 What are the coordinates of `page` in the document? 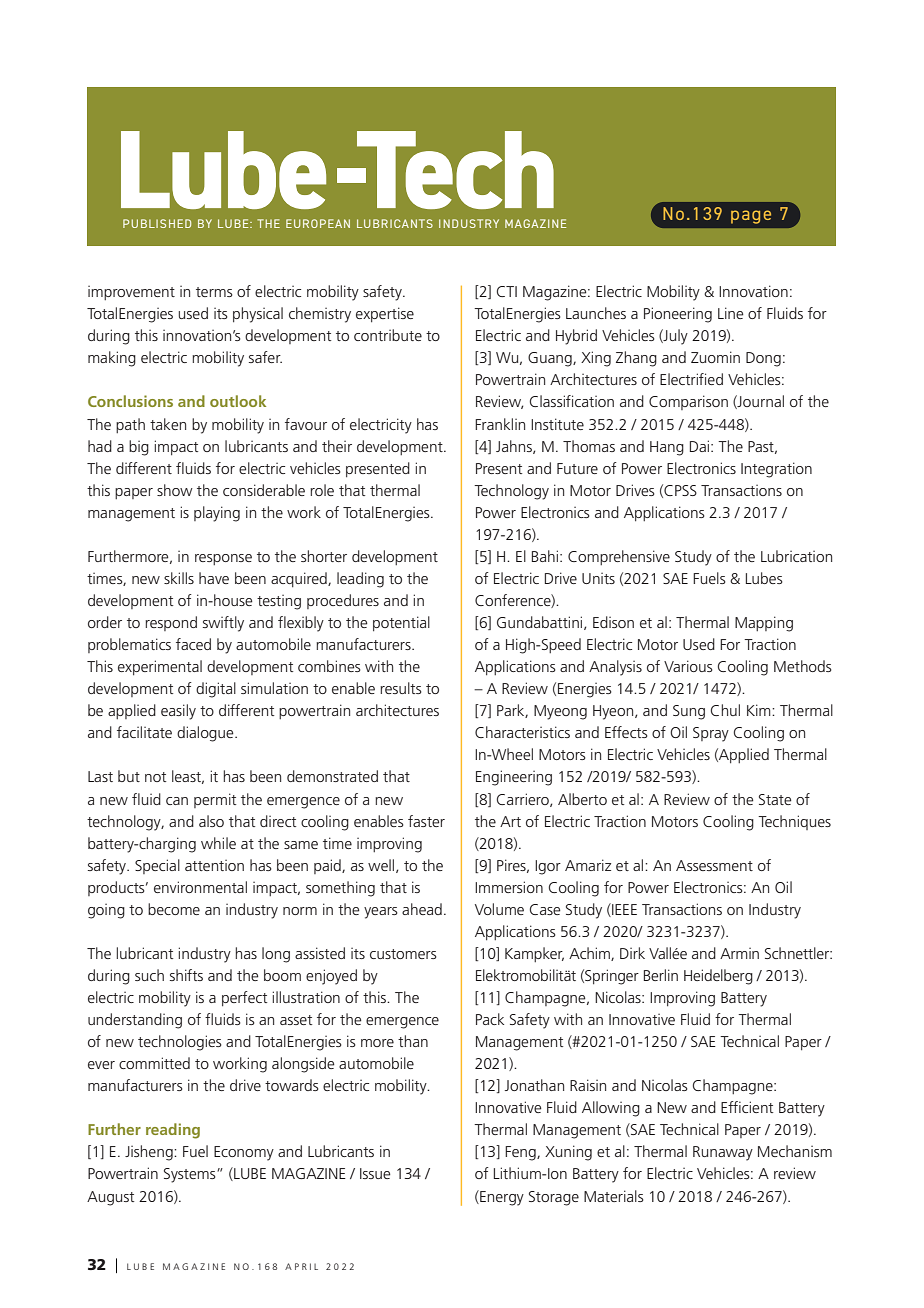 It's located at (751, 217).
